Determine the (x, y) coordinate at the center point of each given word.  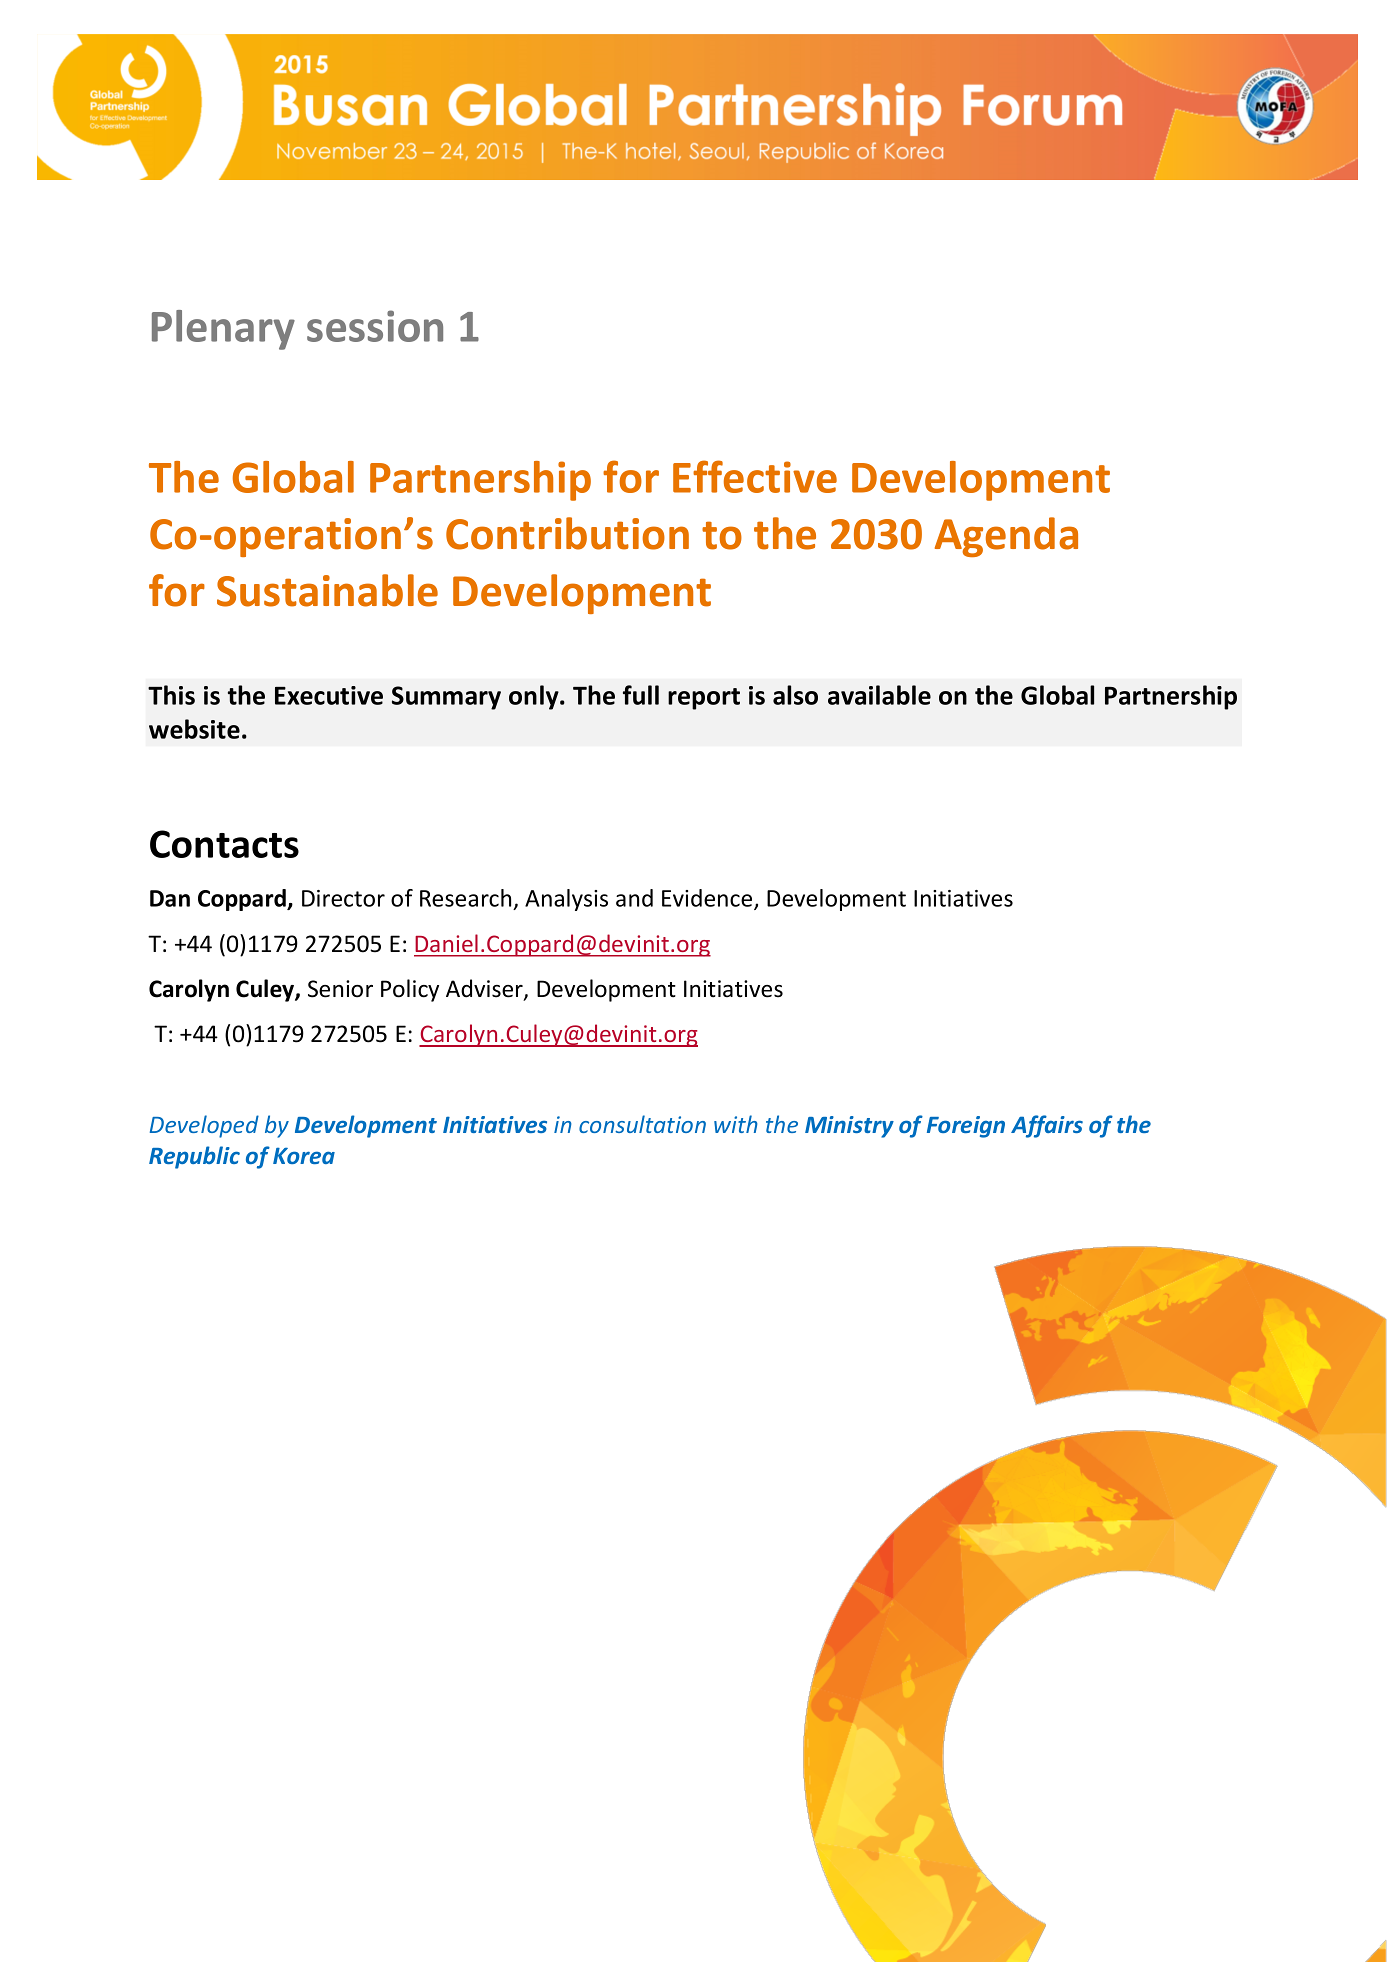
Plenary (223, 330)
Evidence (708, 899)
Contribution (567, 533)
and (634, 898)
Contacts (224, 844)
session (375, 326)
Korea (304, 1155)
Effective (755, 476)
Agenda (1006, 537)
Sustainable (327, 590)
